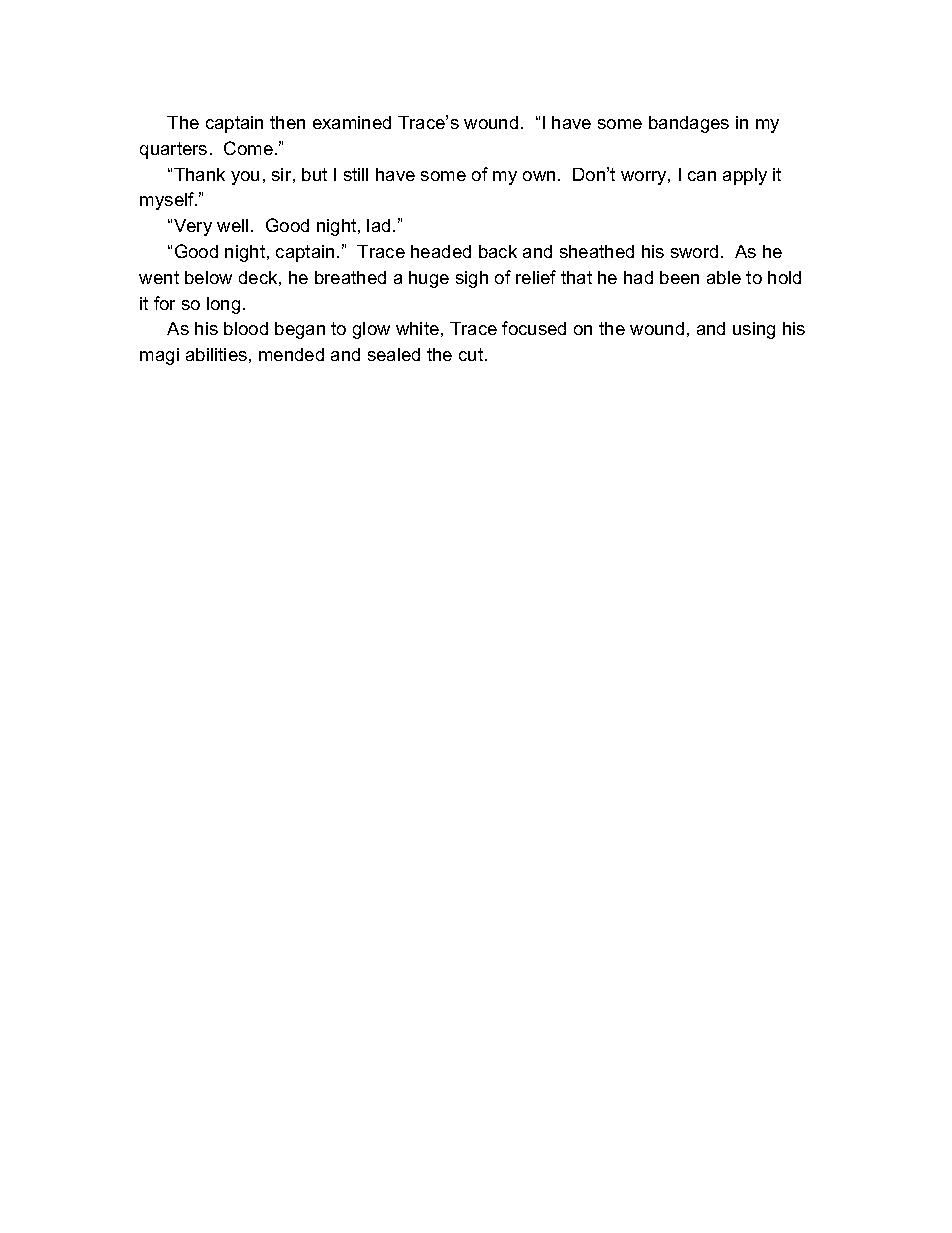 This screenshot has width=952, height=1233. What do you see at coordinates (702, 176) in the screenshot?
I see `can` at bounding box center [702, 176].
